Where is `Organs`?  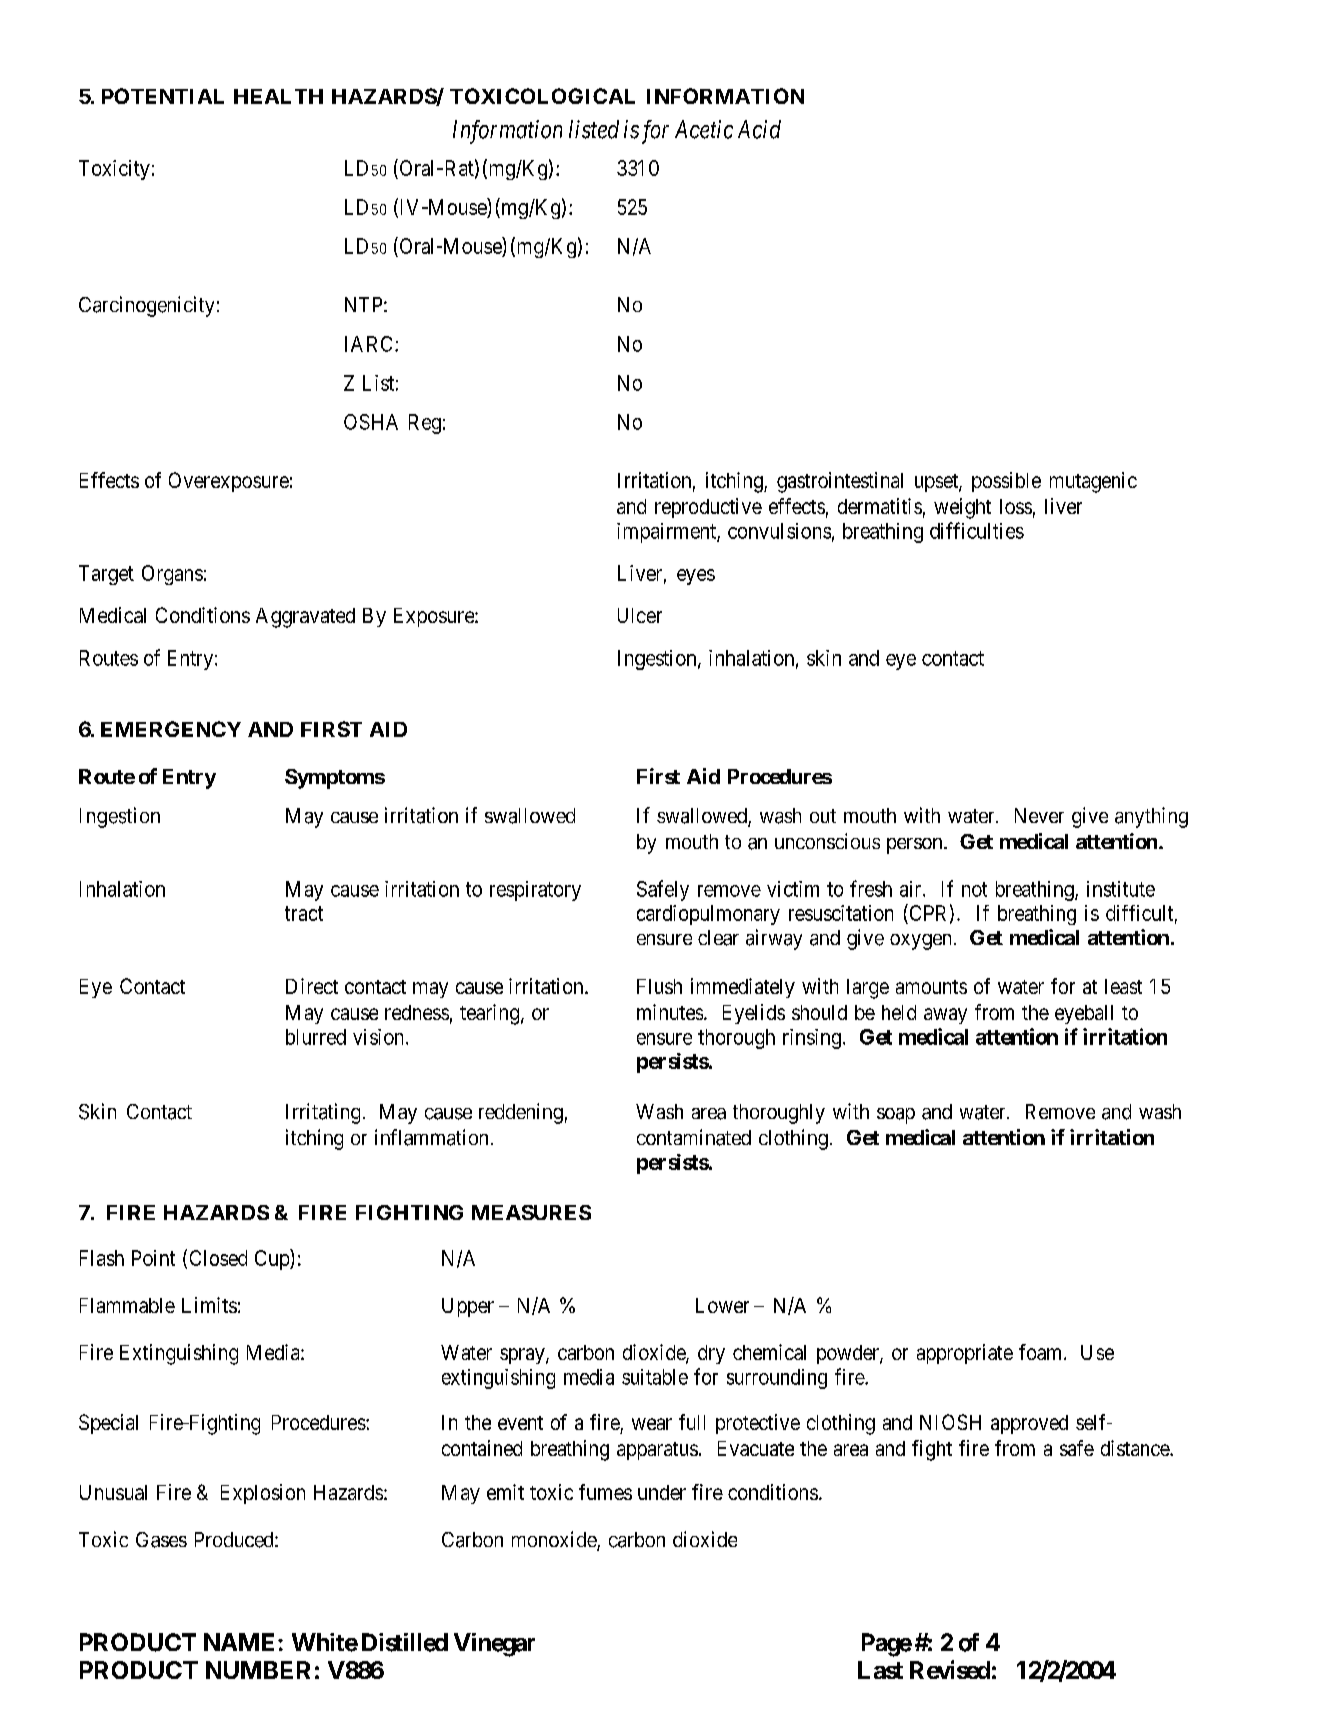
Organs is located at coordinates (172, 575).
